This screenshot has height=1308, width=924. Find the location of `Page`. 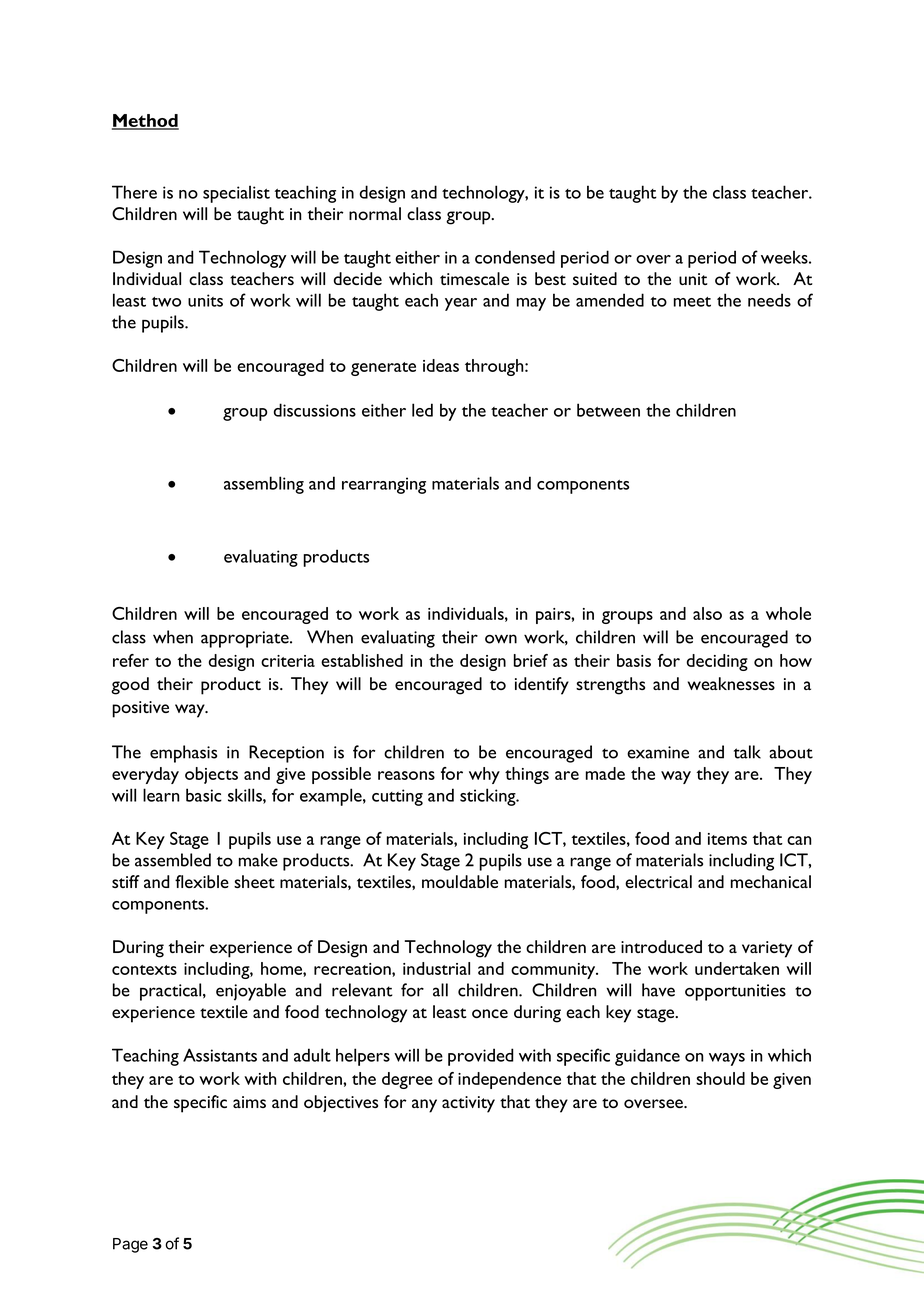

Page is located at coordinates (130, 1245).
